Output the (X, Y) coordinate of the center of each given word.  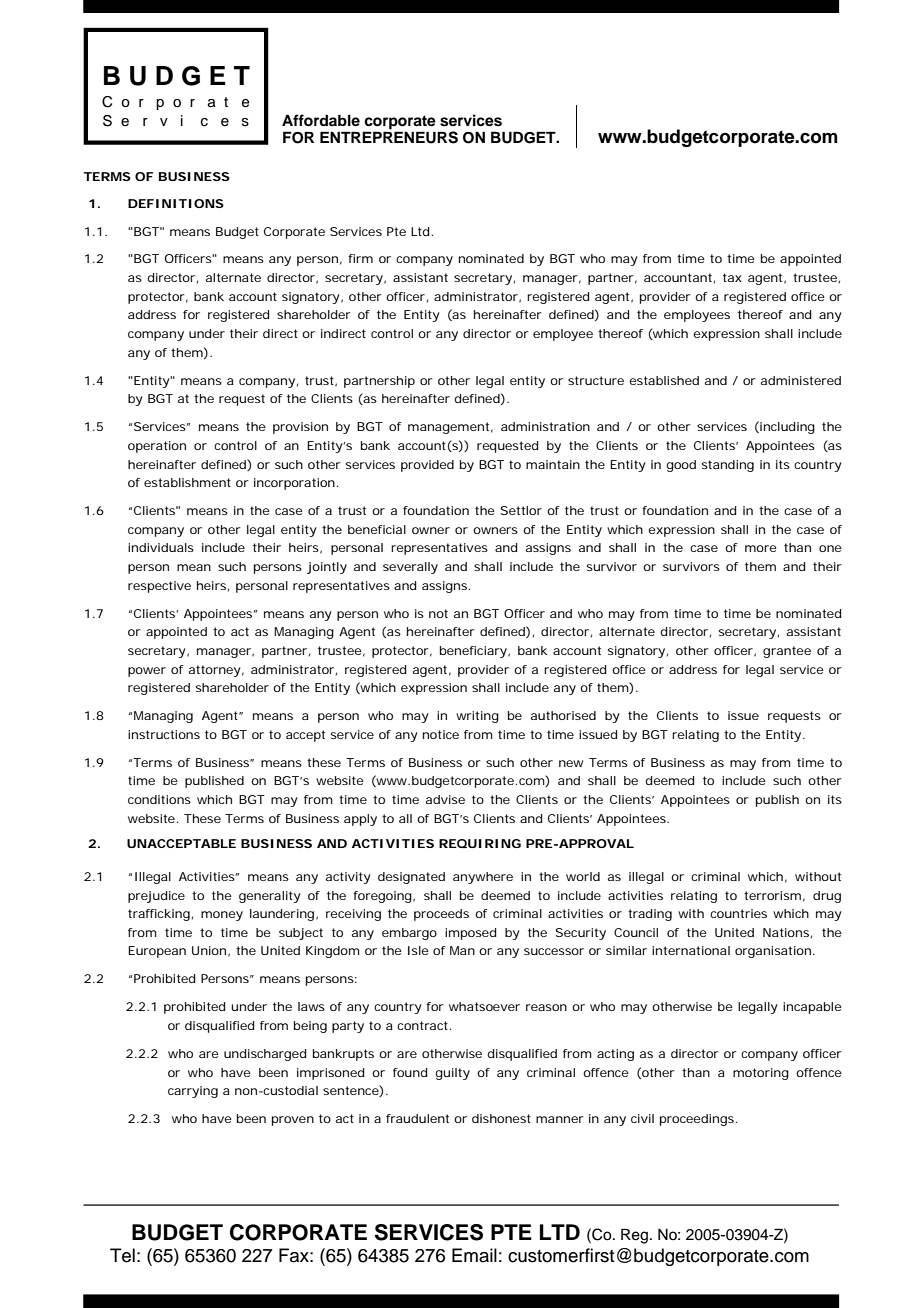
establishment (187, 482)
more (761, 548)
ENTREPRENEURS (389, 136)
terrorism (772, 895)
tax (732, 277)
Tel (122, 1255)
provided (427, 466)
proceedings (698, 1120)
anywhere (483, 878)
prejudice (156, 897)
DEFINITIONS (176, 203)
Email (474, 1255)
